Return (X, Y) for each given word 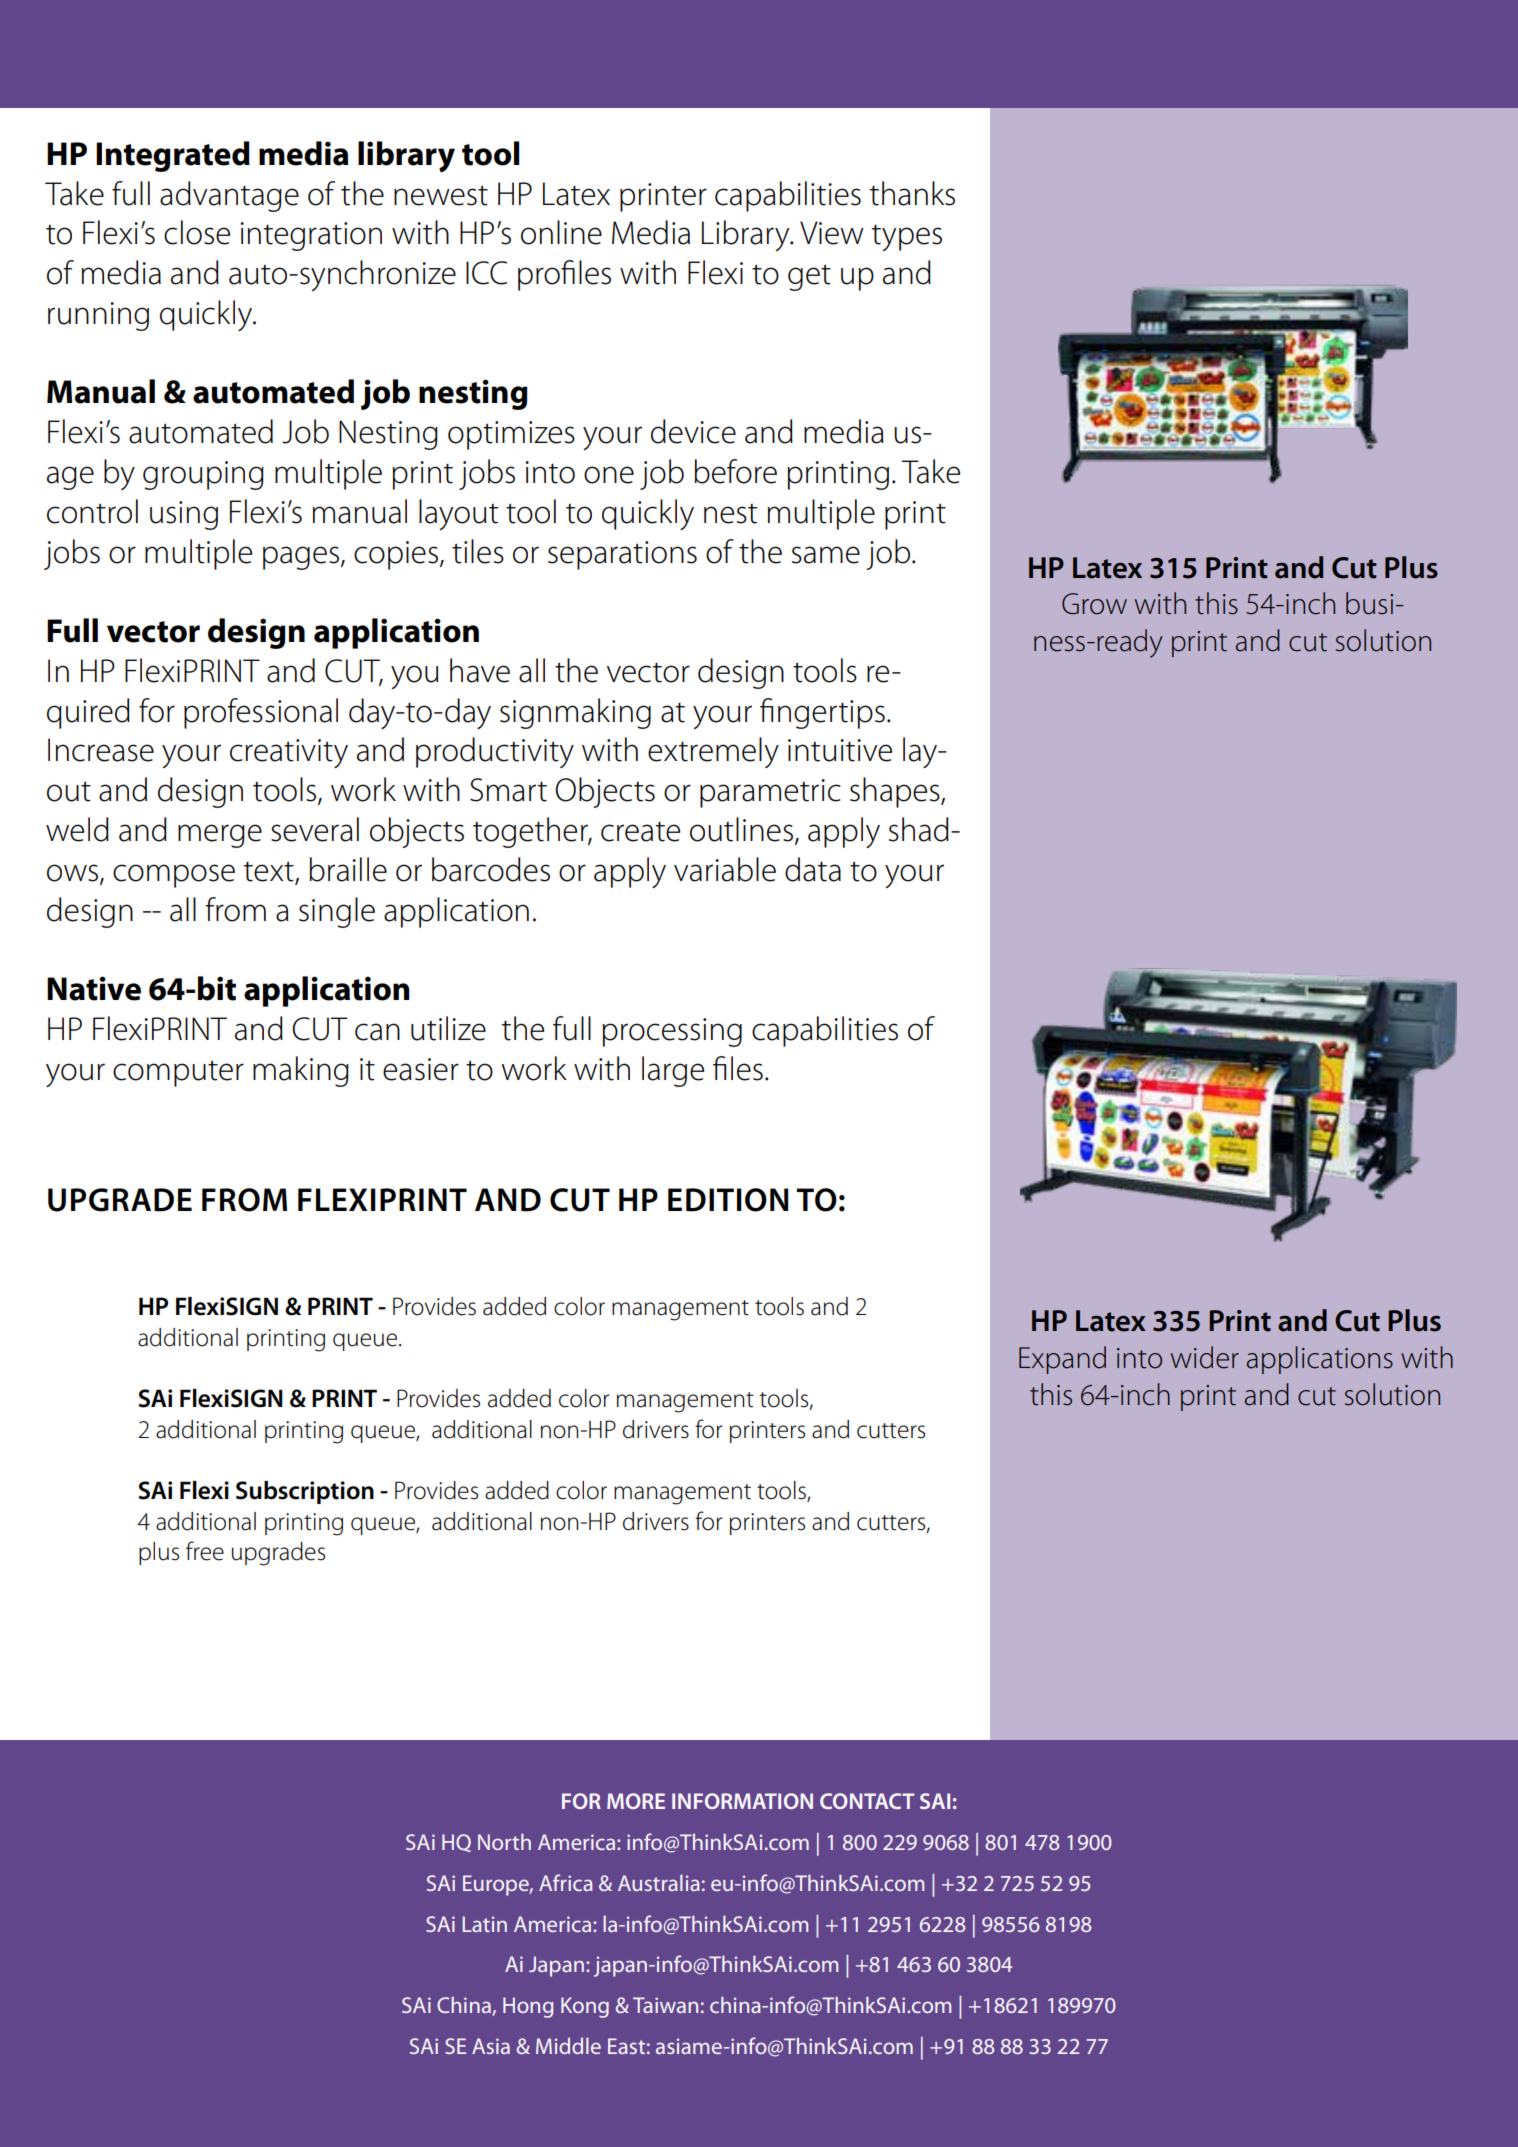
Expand (1062, 1360)
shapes (896, 792)
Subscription (305, 1492)
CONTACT (867, 1801)
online (561, 232)
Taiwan (665, 2005)
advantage (229, 196)
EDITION (728, 1200)
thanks (912, 193)
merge (220, 836)
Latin (485, 1924)
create (640, 832)
